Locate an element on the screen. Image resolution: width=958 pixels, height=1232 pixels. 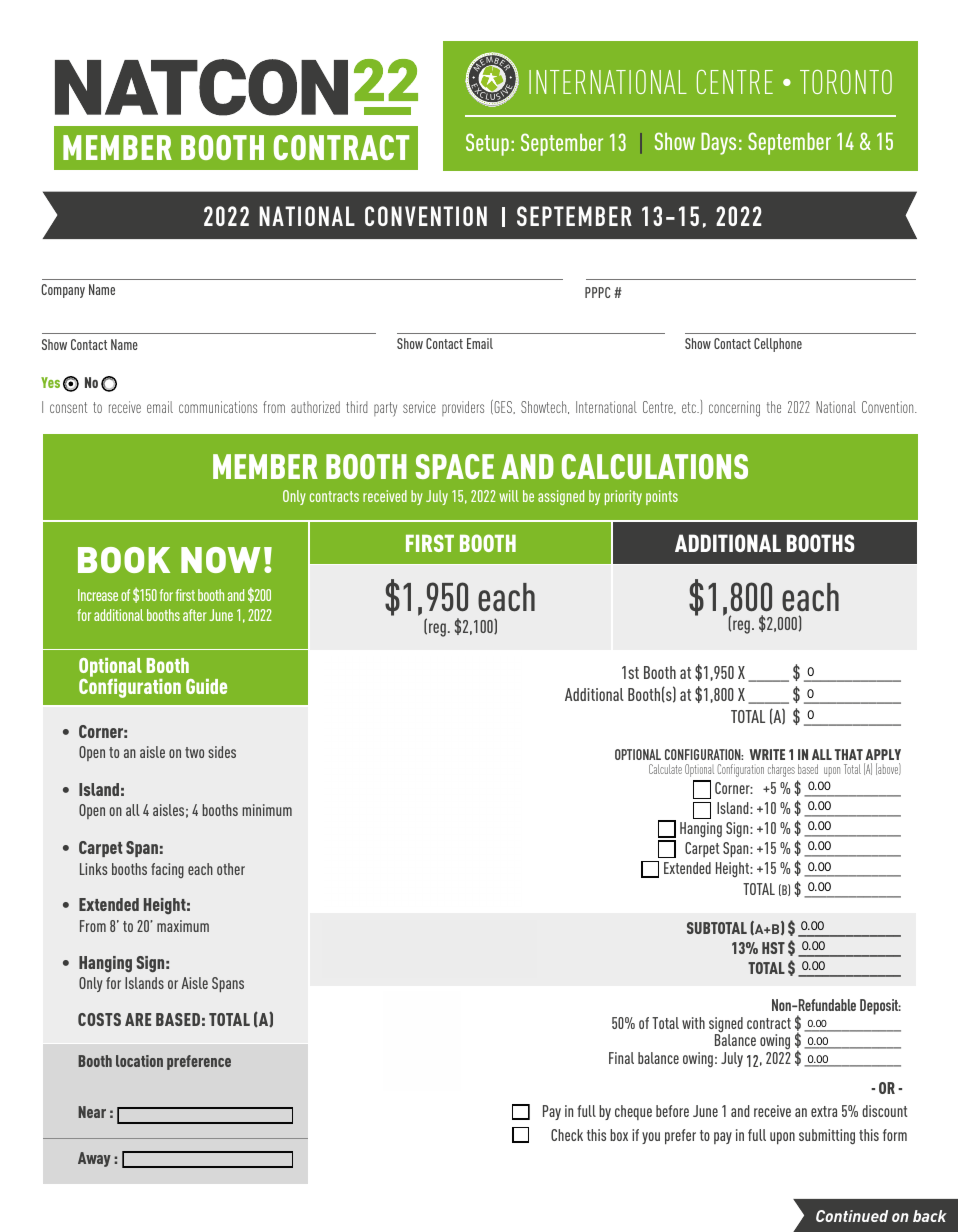
Cellphone is located at coordinates (778, 345).
